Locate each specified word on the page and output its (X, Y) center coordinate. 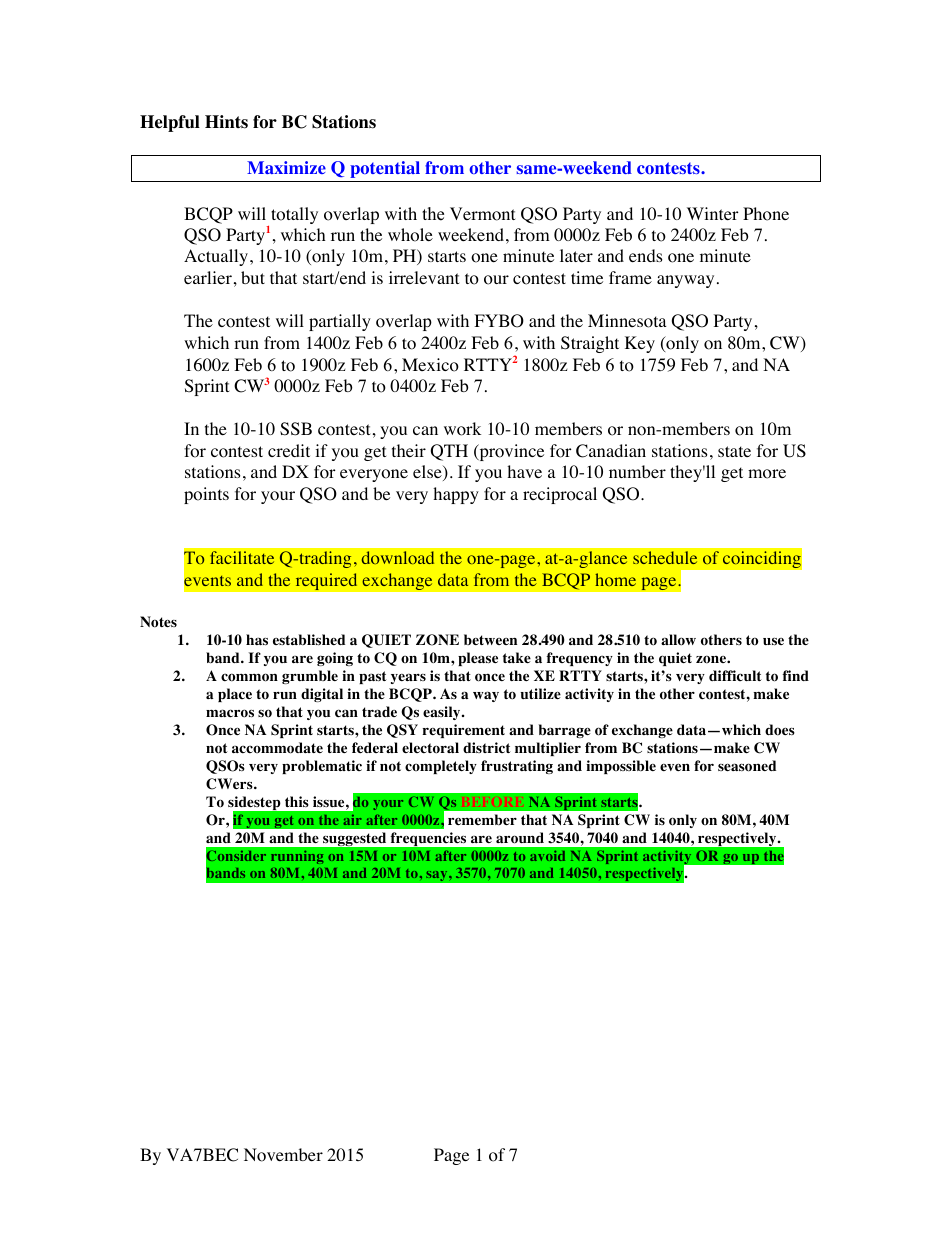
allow (678, 640)
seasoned (747, 766)
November (283, 1155)
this (297, 801)
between (490, 639)
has (257, 639)
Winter (713, 213)
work (462, 429)
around (520, 838)
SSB (296, 429)
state (734, 451)
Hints (226, 122)
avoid (547, 856)
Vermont (482, 214)
